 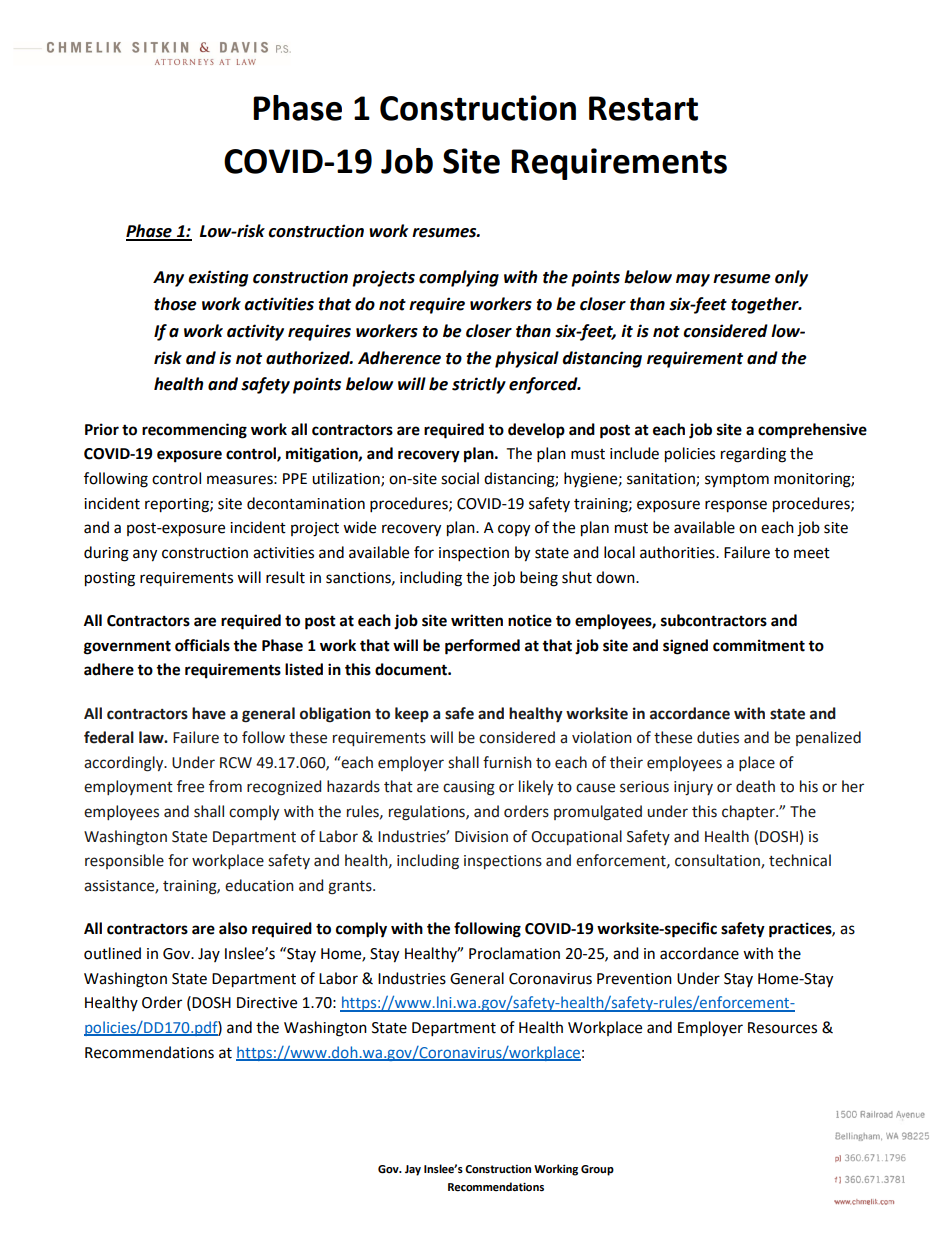 I want to click on copy, so click(x=514, y=530).
